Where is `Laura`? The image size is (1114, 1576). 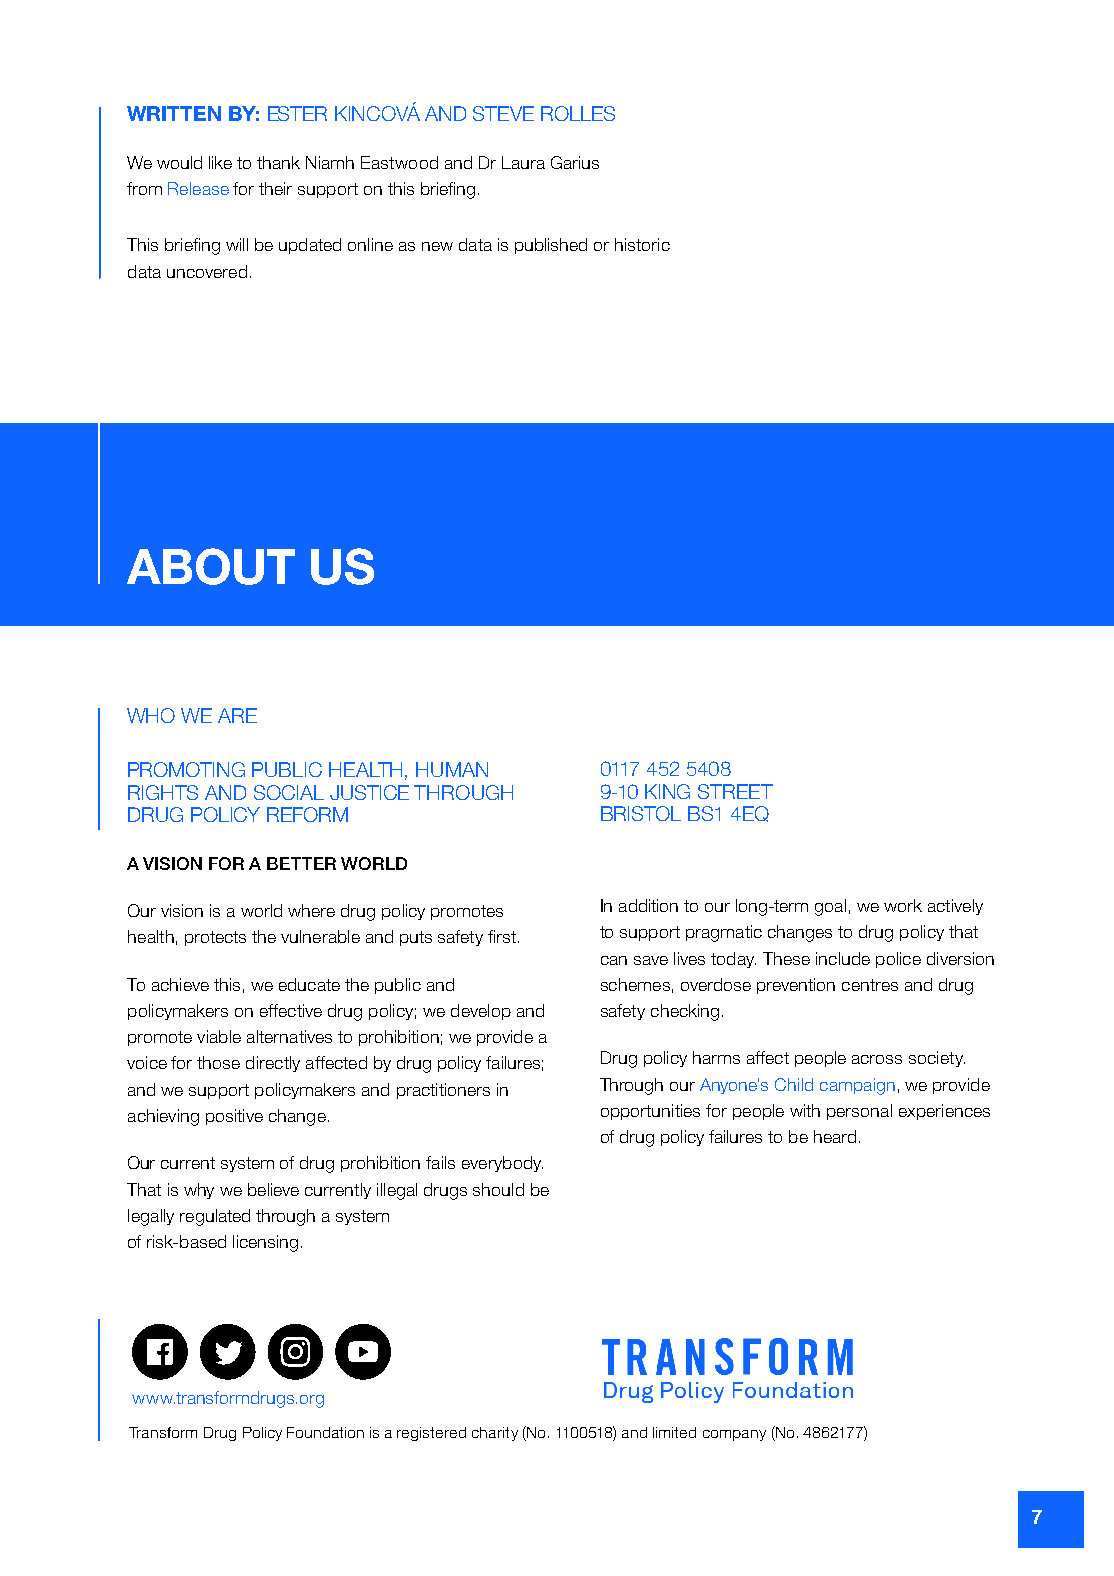
Laura is located at coordinates (523, 162).
